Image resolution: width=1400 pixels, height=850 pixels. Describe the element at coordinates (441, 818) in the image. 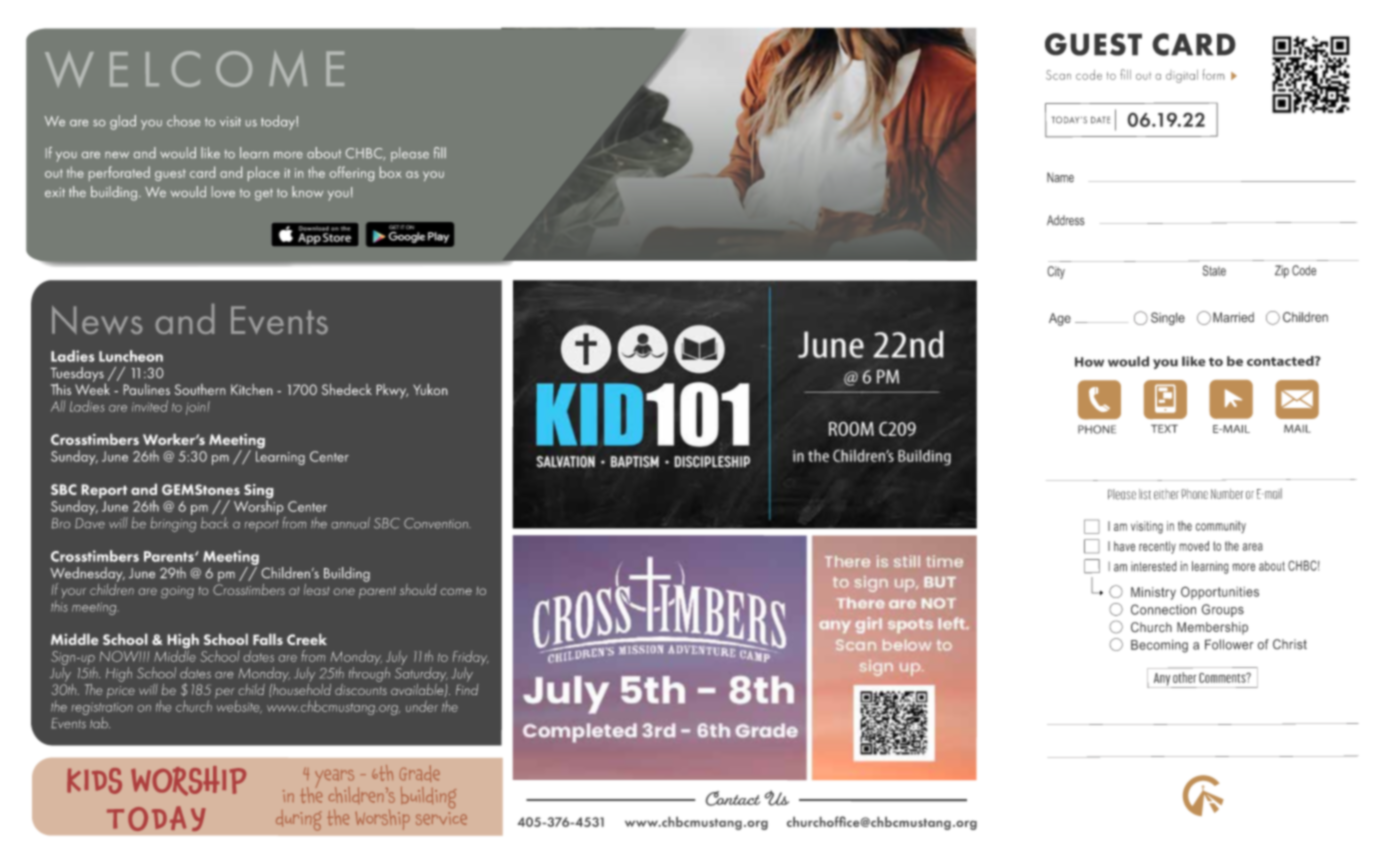

I see `service` at that location.
